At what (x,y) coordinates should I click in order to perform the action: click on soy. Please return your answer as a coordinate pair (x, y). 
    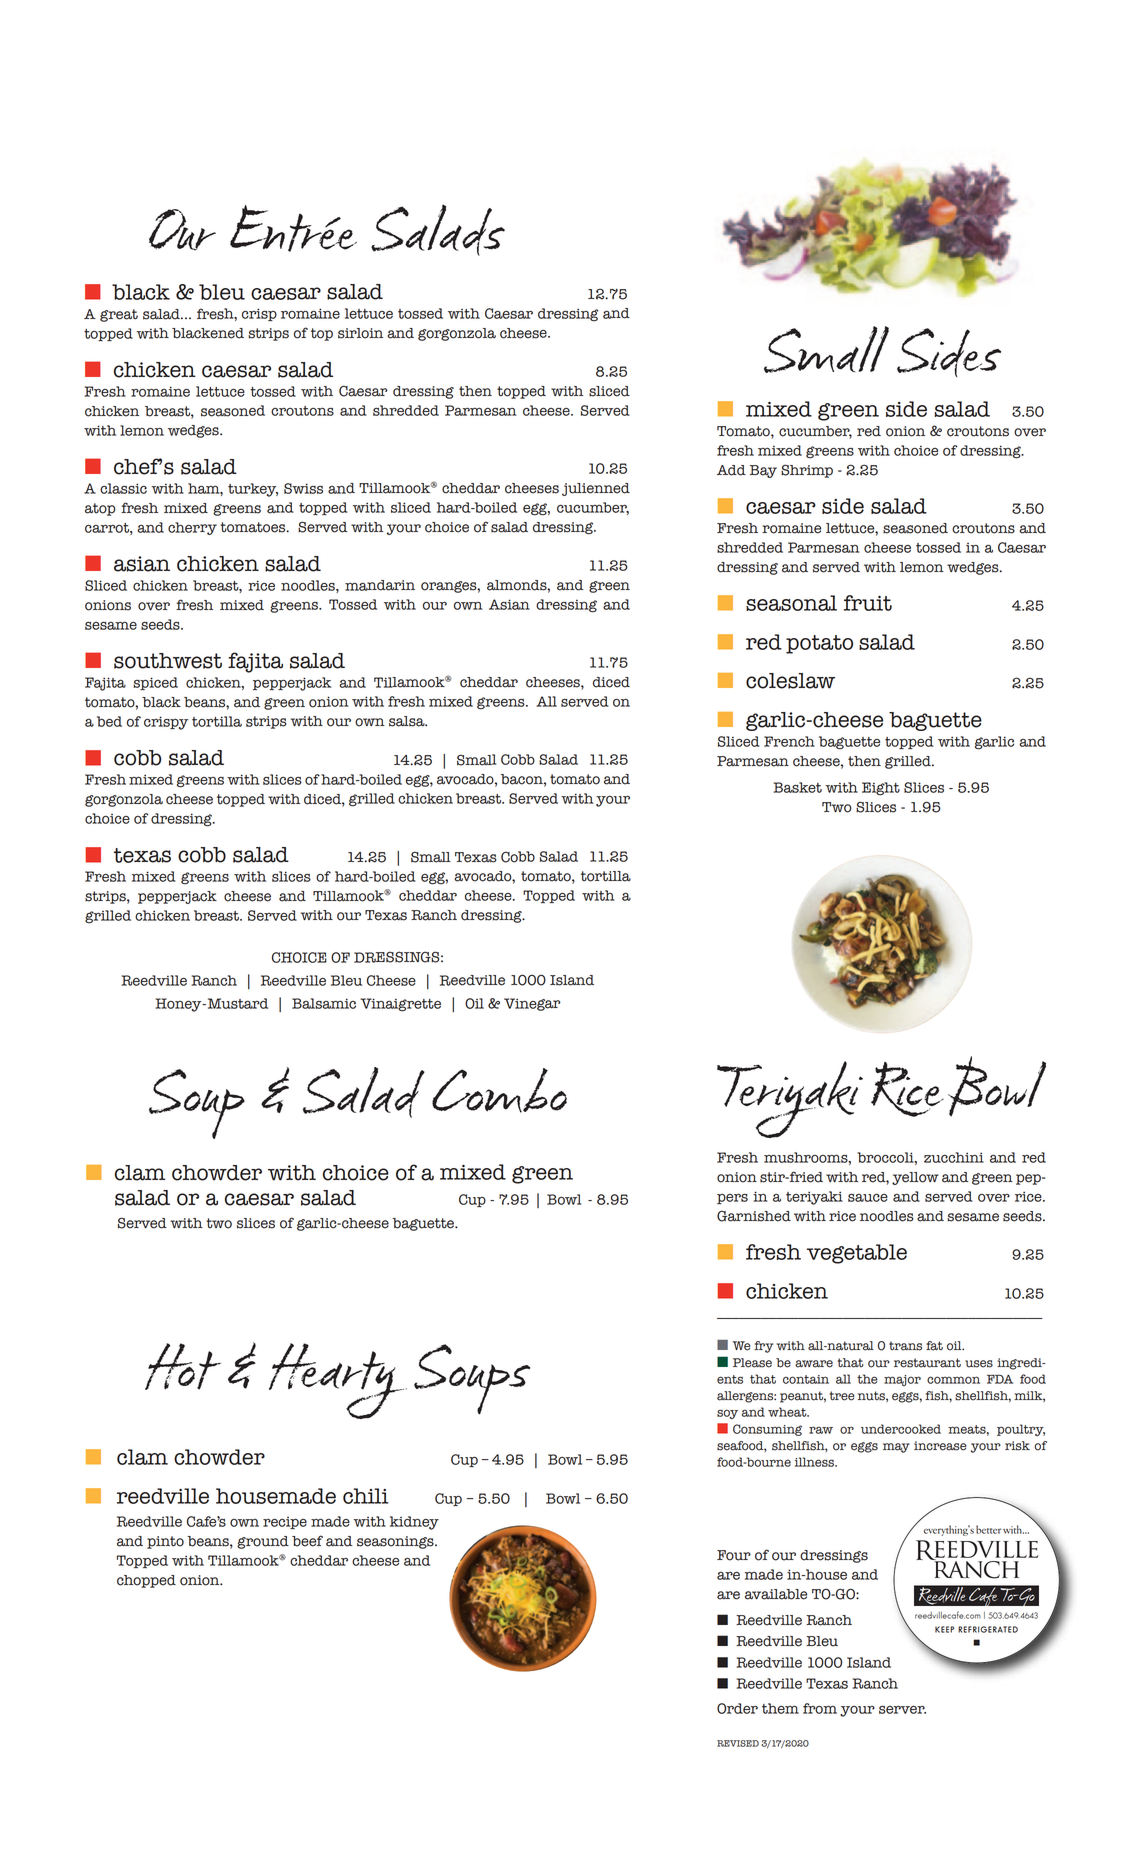
    Looking at the image, I should click on (727, 1414).
